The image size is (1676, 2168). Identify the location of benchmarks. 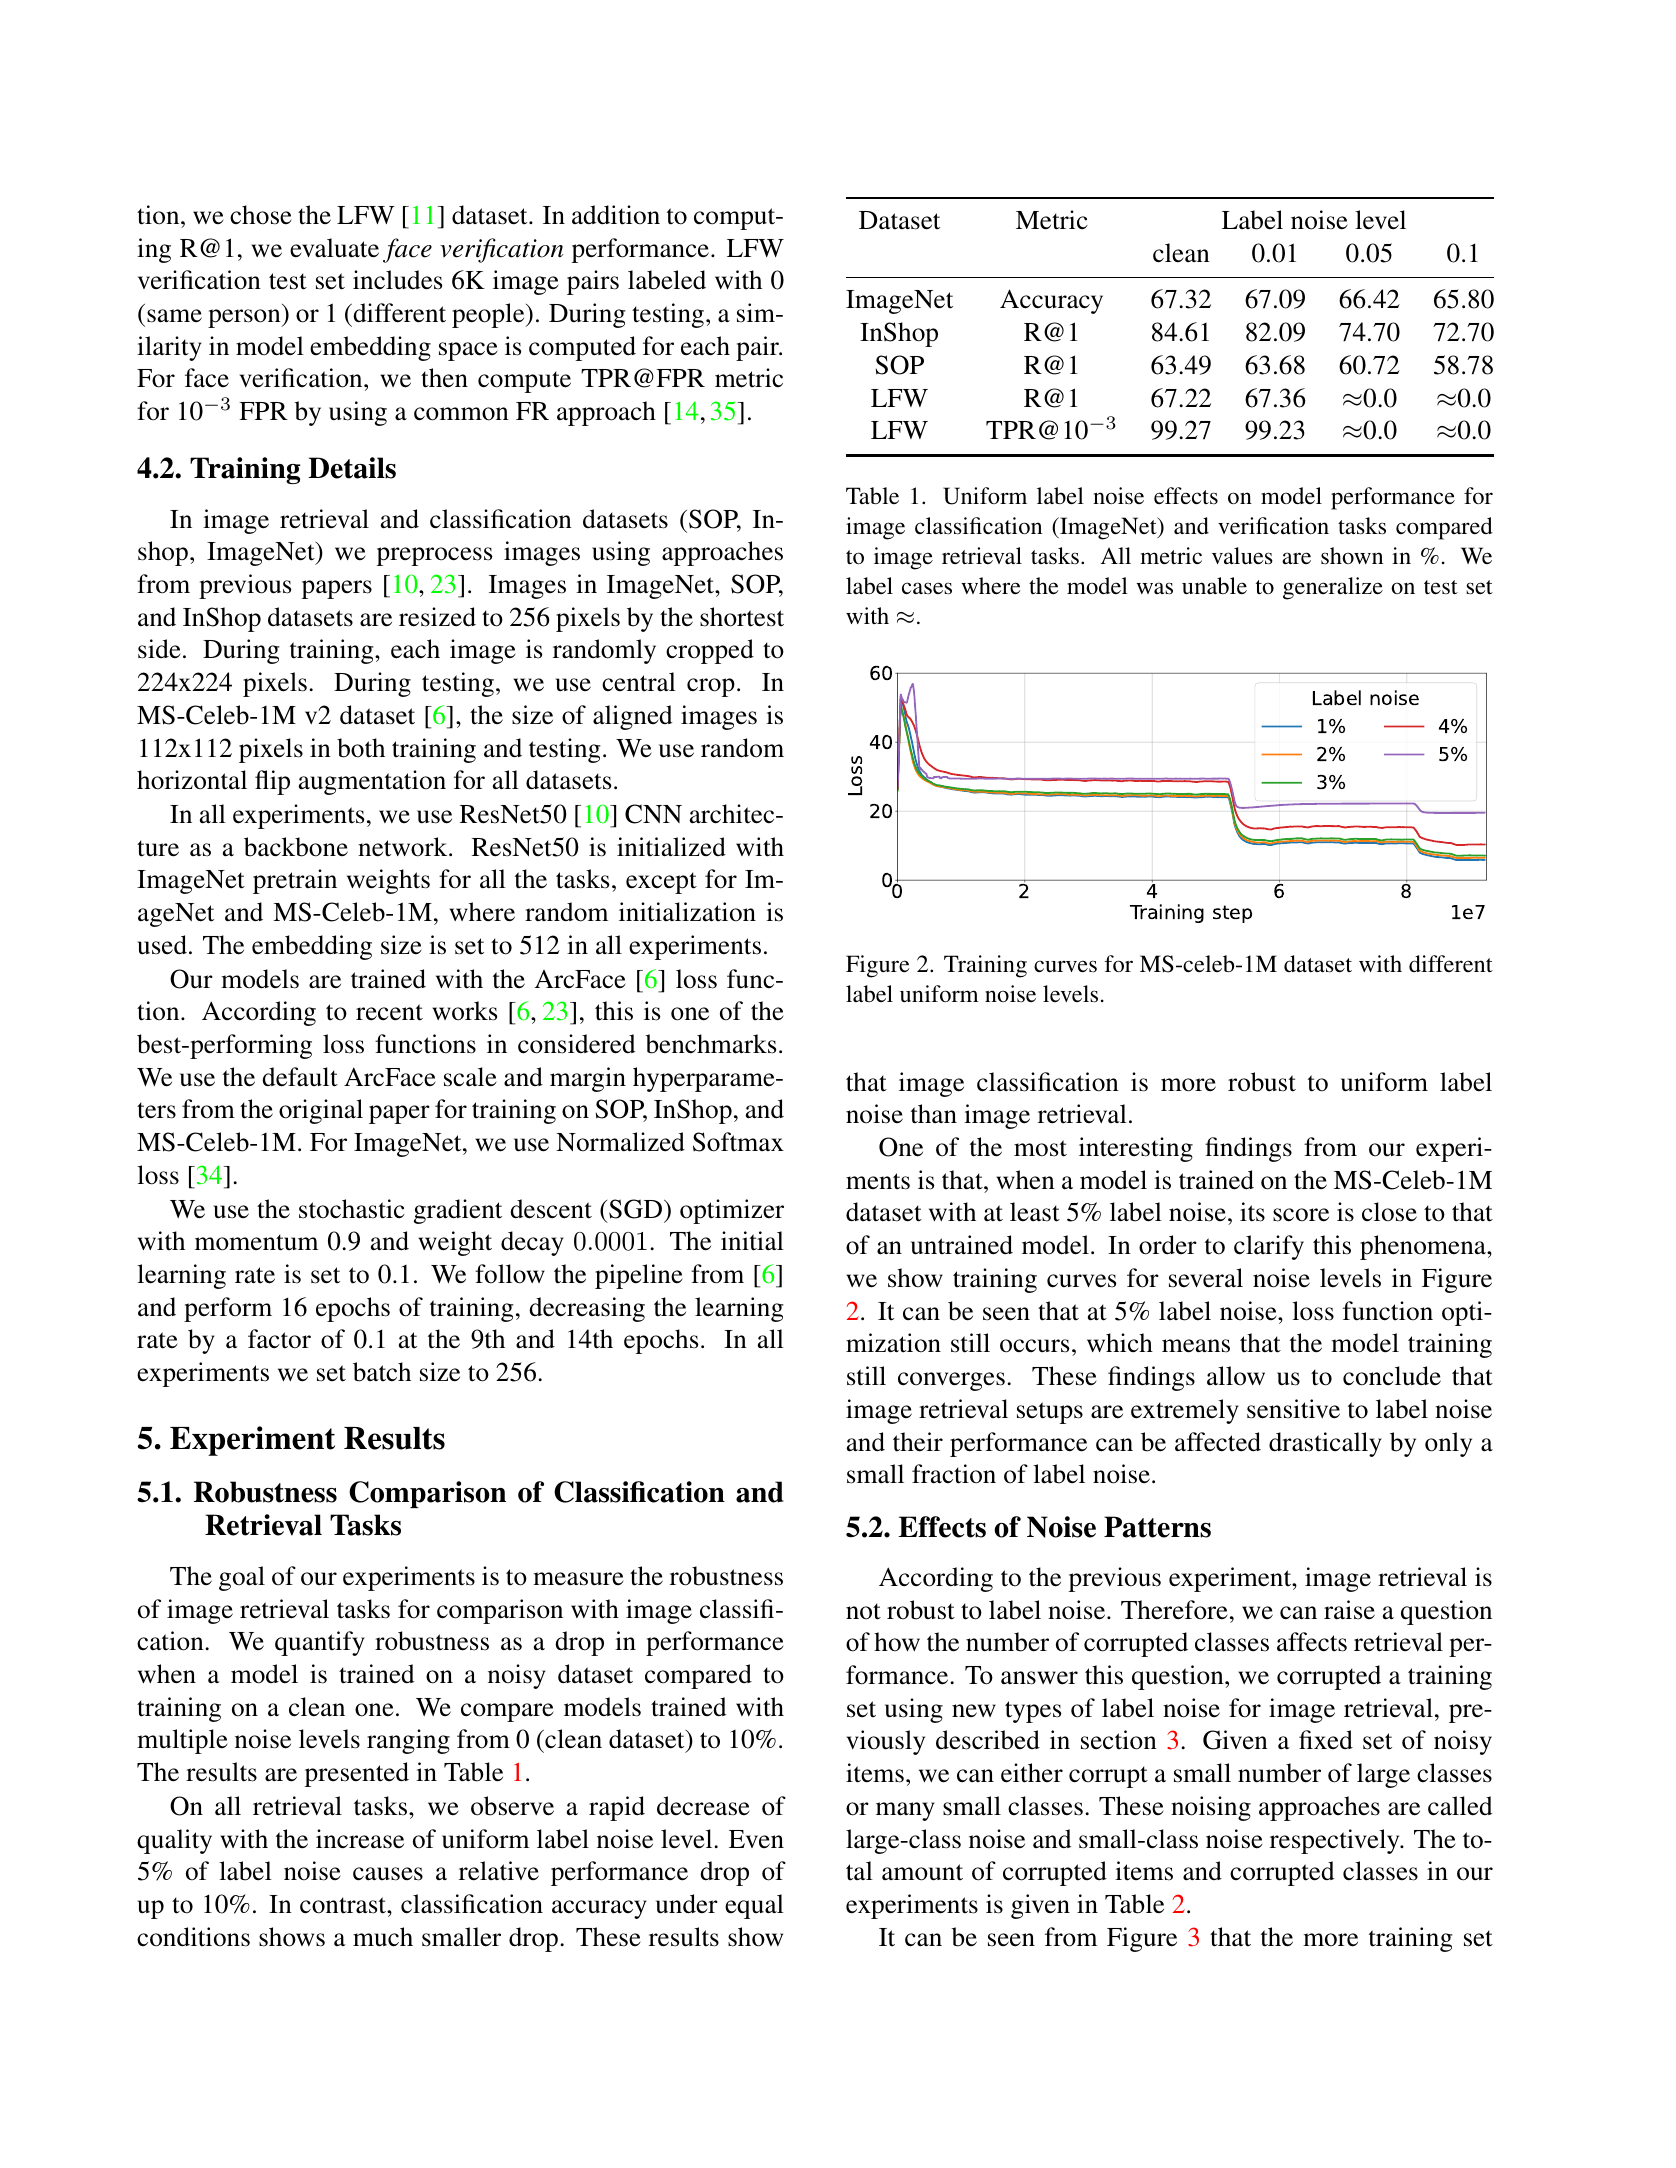
(710, 1044).
